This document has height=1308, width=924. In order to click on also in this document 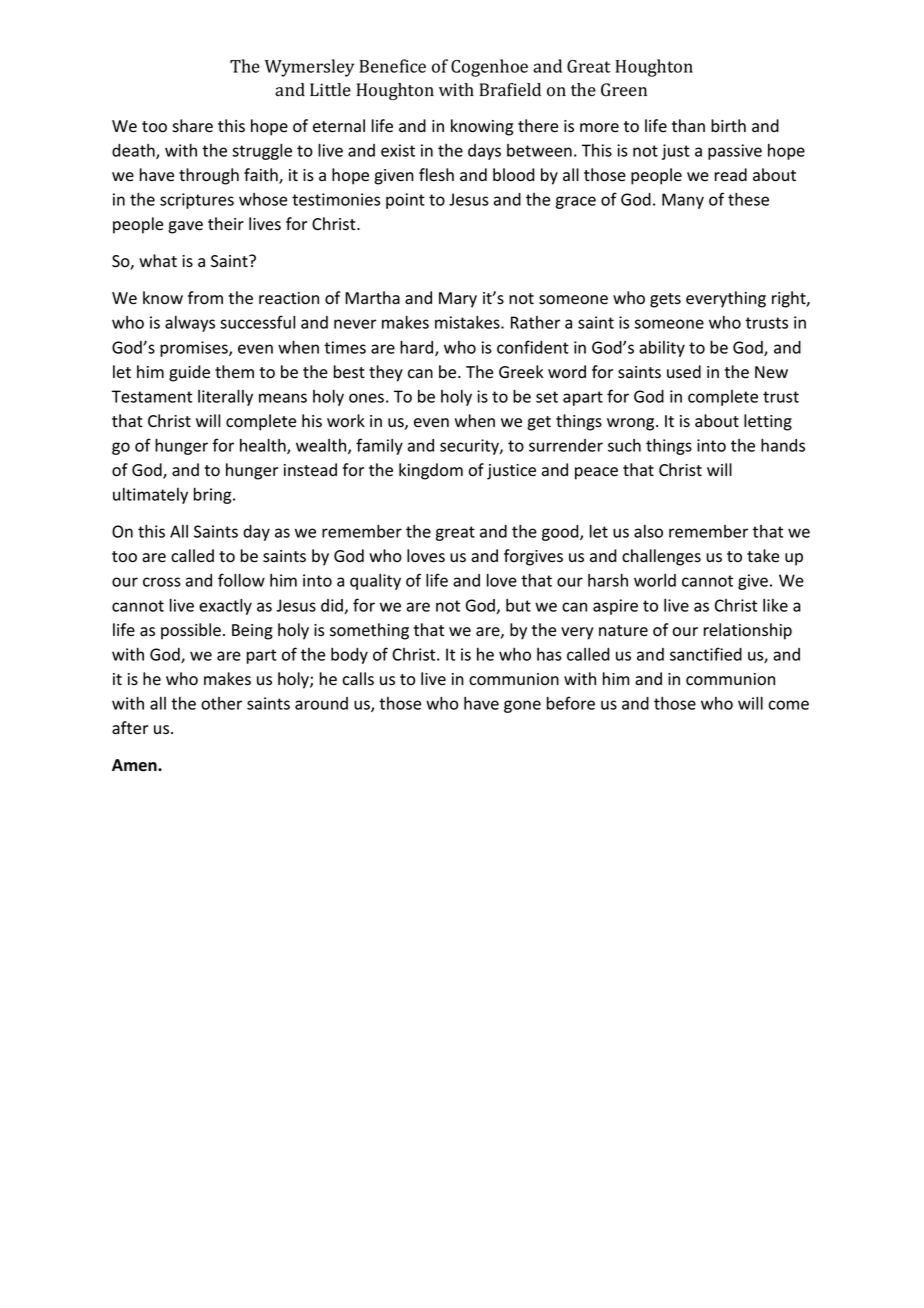, I will do `click(648, 531)`.
